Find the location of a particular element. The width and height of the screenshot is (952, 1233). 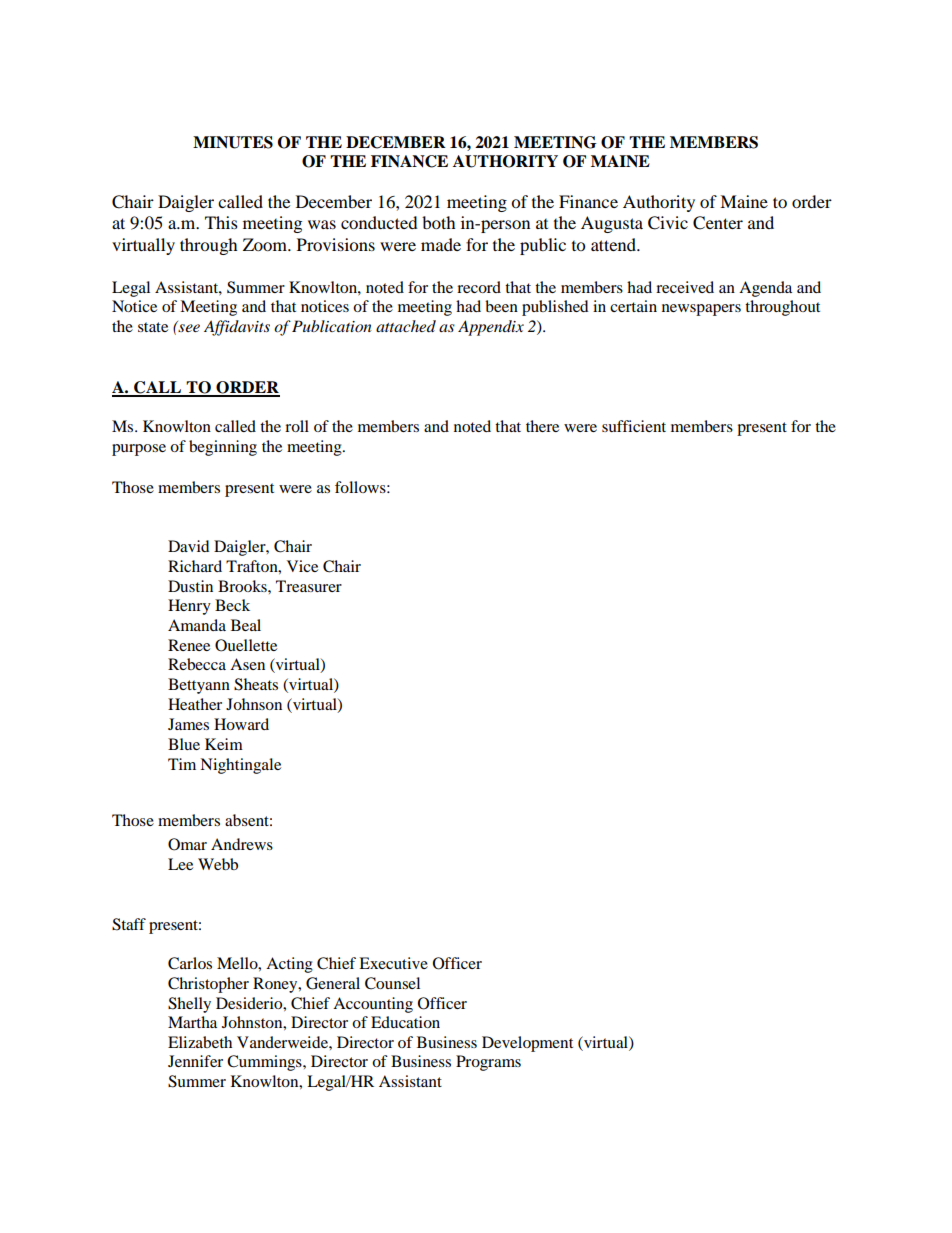

both is located at coordinates (439, 222).
